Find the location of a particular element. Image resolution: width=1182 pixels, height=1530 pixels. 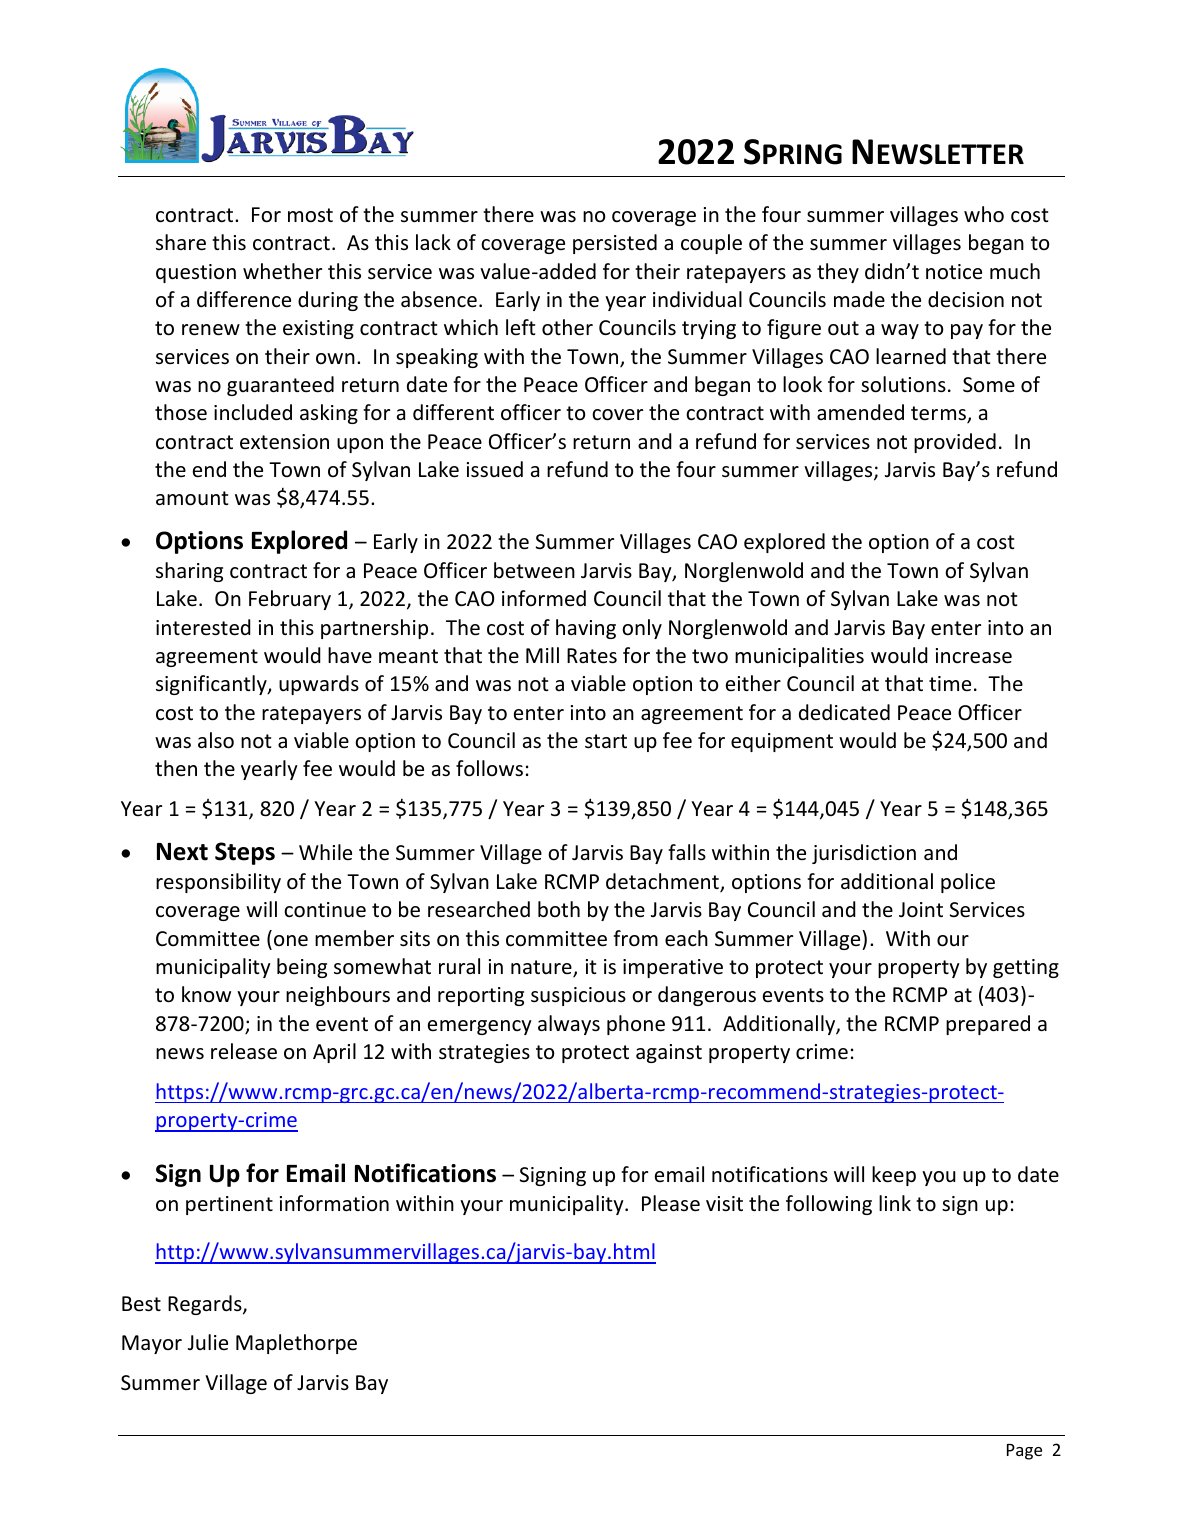

Julie is located at coordinates (208, 1342).
